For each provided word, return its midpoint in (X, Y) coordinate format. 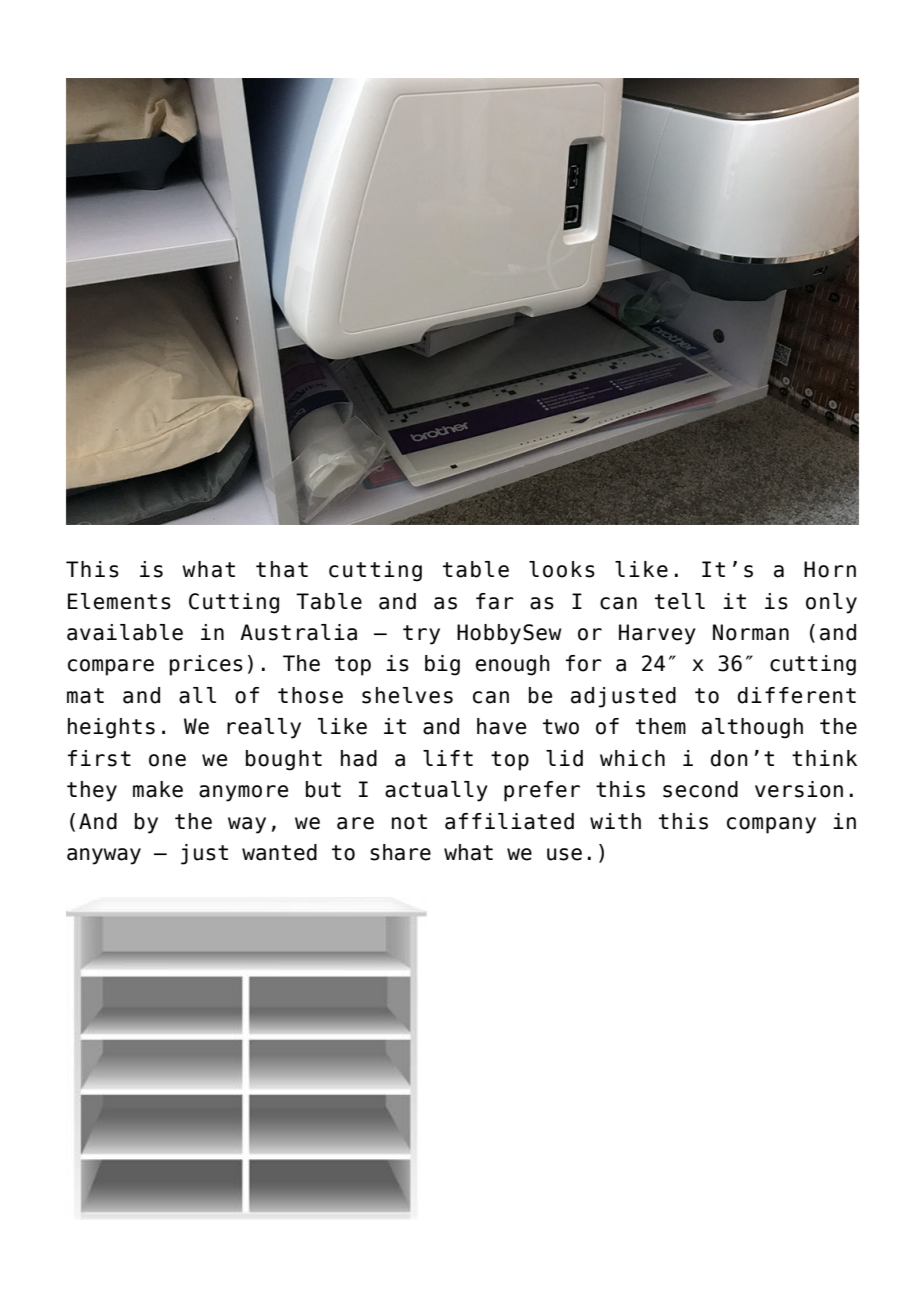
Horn (830, 569)
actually (436, 791)
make (158, 789)
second (700, 789)
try (421, 635)
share (400, 852)
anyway (104, 856)
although (752, 728)
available (125, 632)
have (501, 726)
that (282, 569)
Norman (751, 632)
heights (111, 728)
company (771, 825)
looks (562, 569)
